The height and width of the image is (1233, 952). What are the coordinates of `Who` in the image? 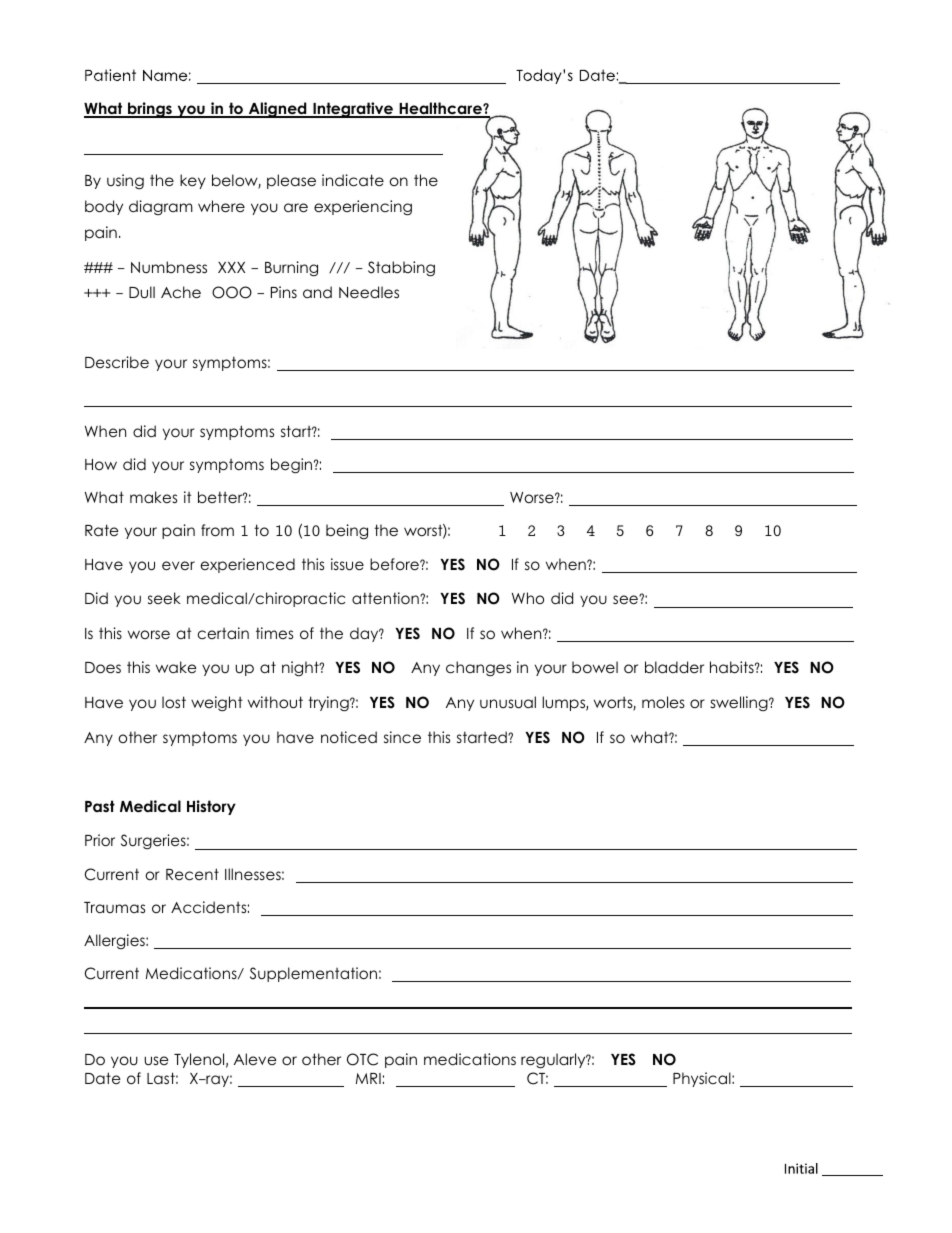 It's located at (528, 598).
